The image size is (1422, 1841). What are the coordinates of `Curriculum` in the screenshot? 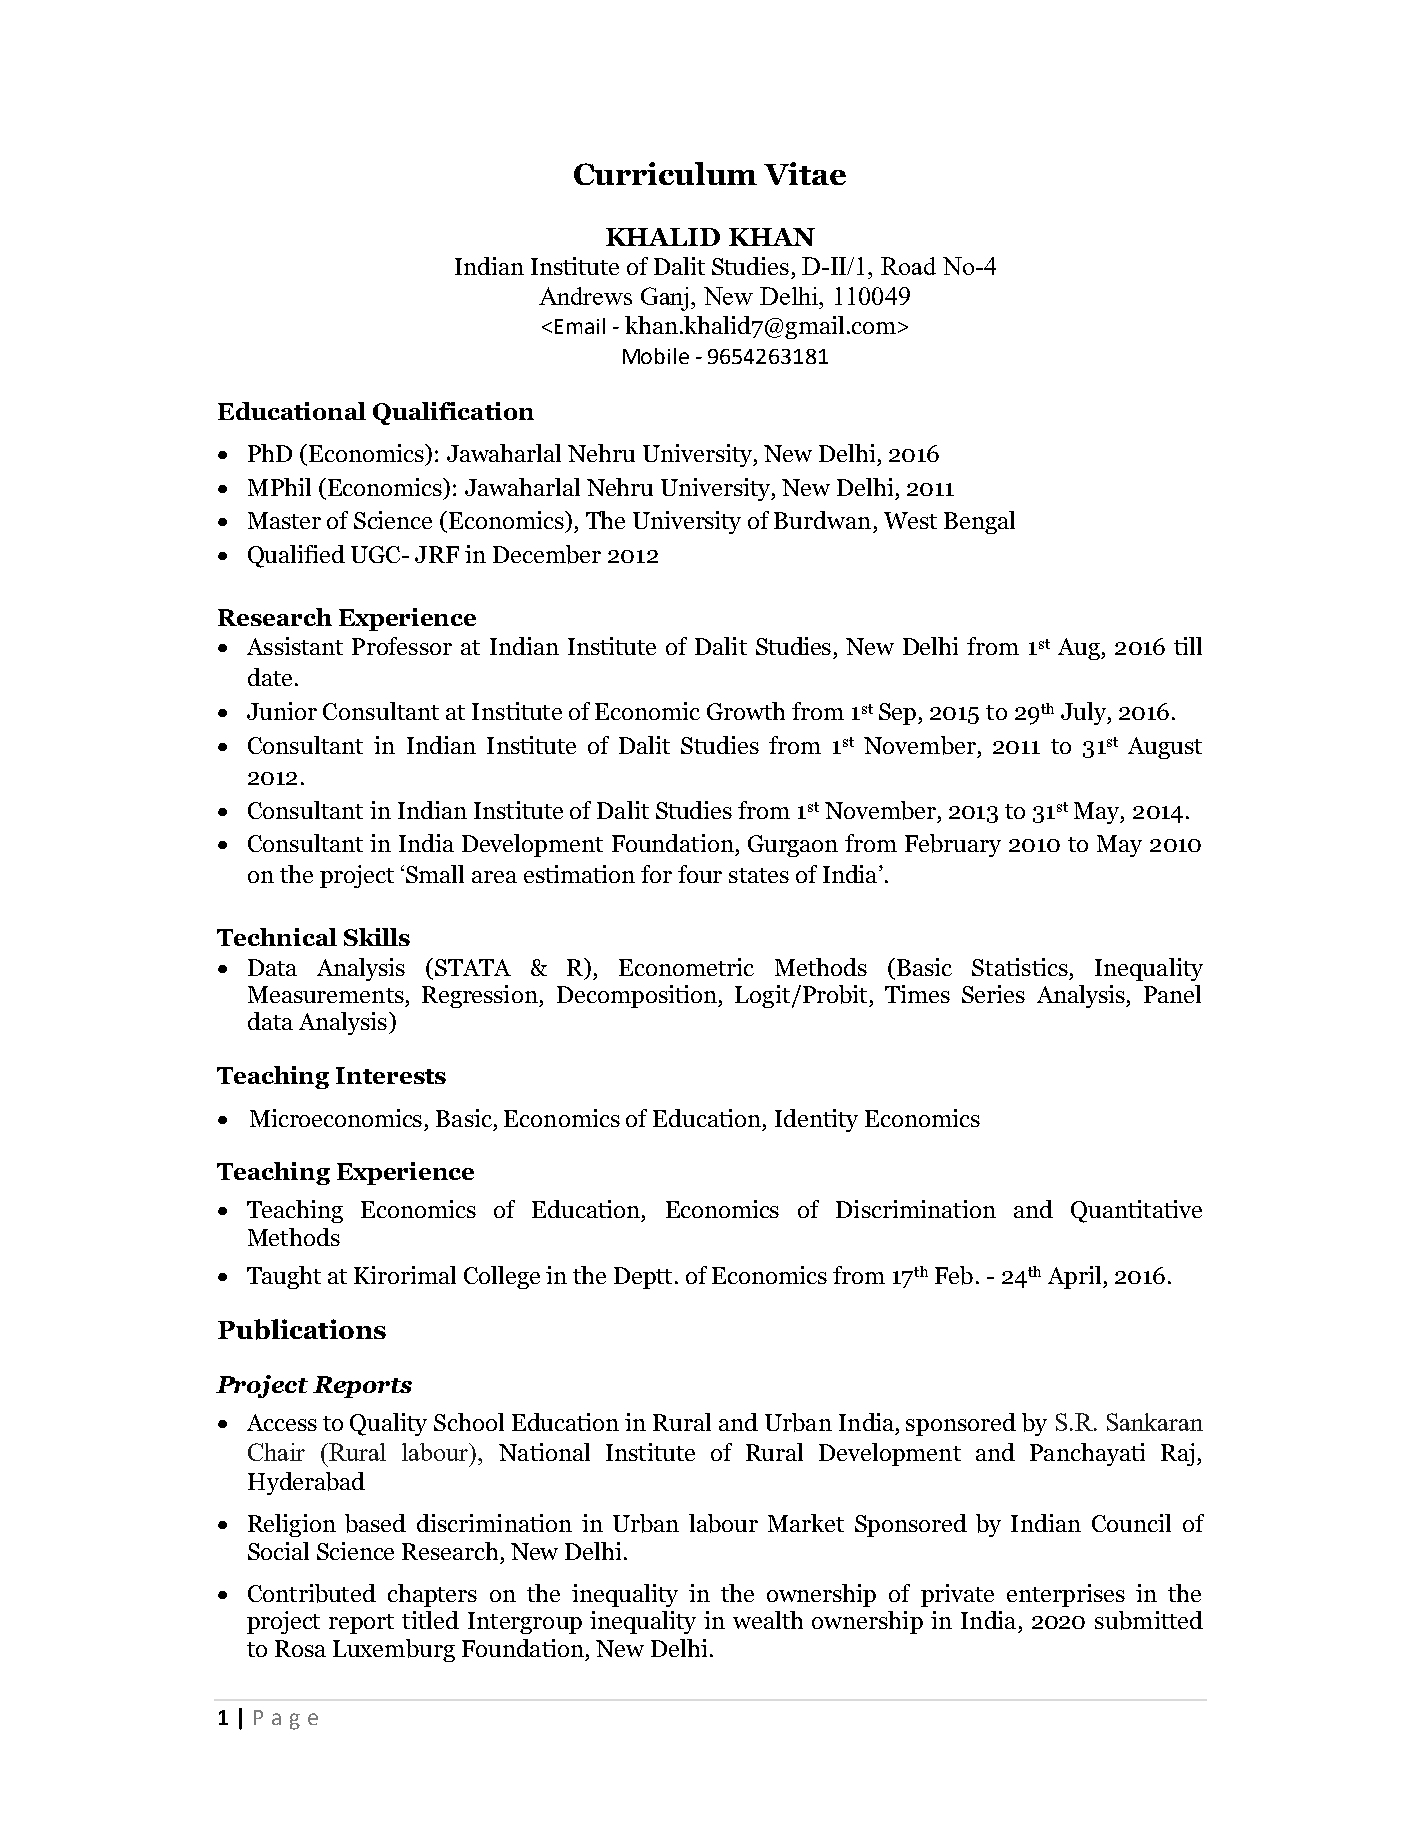 It's located at (665, 173).
